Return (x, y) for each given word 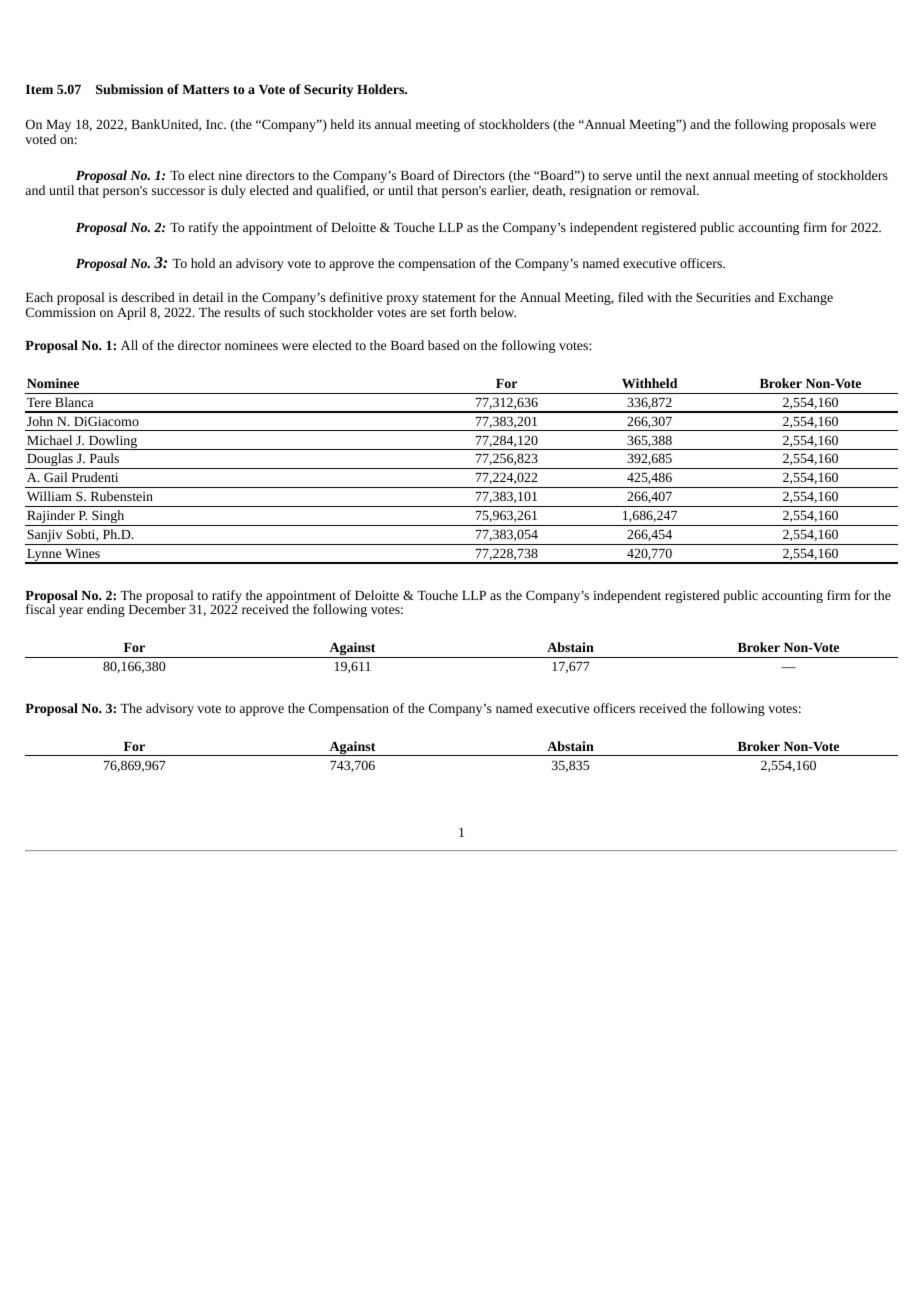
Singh (108, 518)
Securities (723, 297)
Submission (129, 89)
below (498, 312)
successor (178, 191)
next (697, 176)
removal (674, 190)
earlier (509, 191)
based (444, 345)
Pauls (104, 458)
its (364, 124)
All (129, 345)
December (157, 609)
